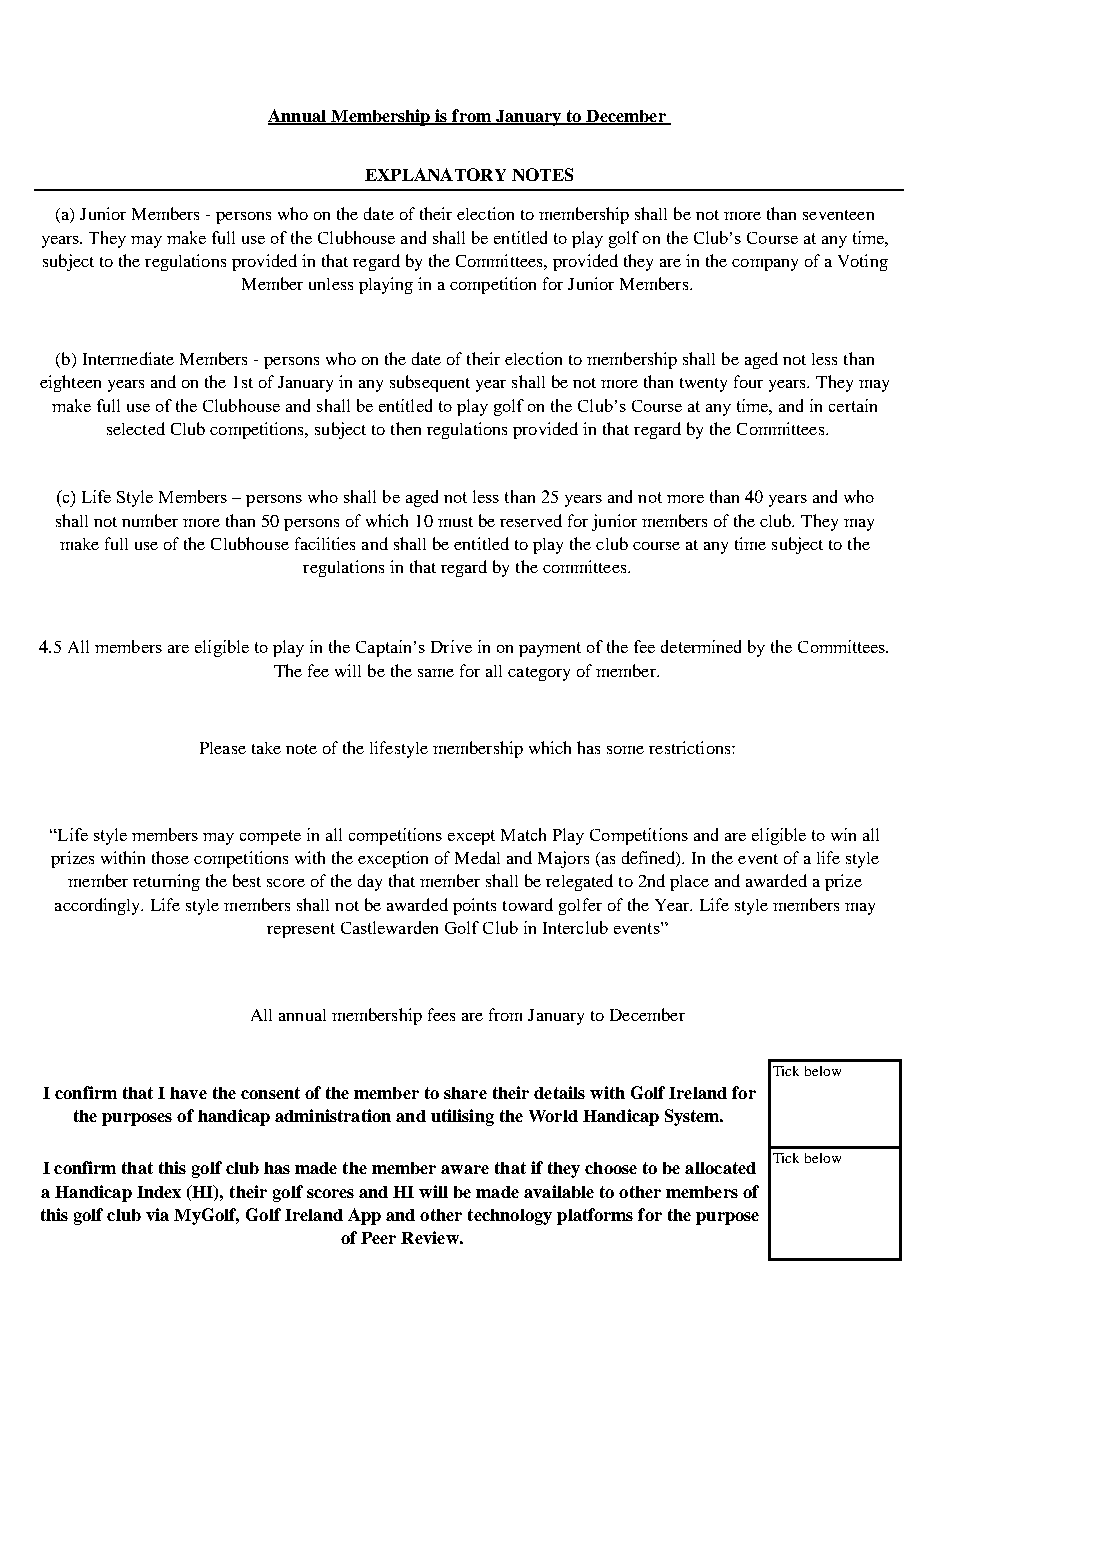  I want to click on technology, so click(510, 1217).
